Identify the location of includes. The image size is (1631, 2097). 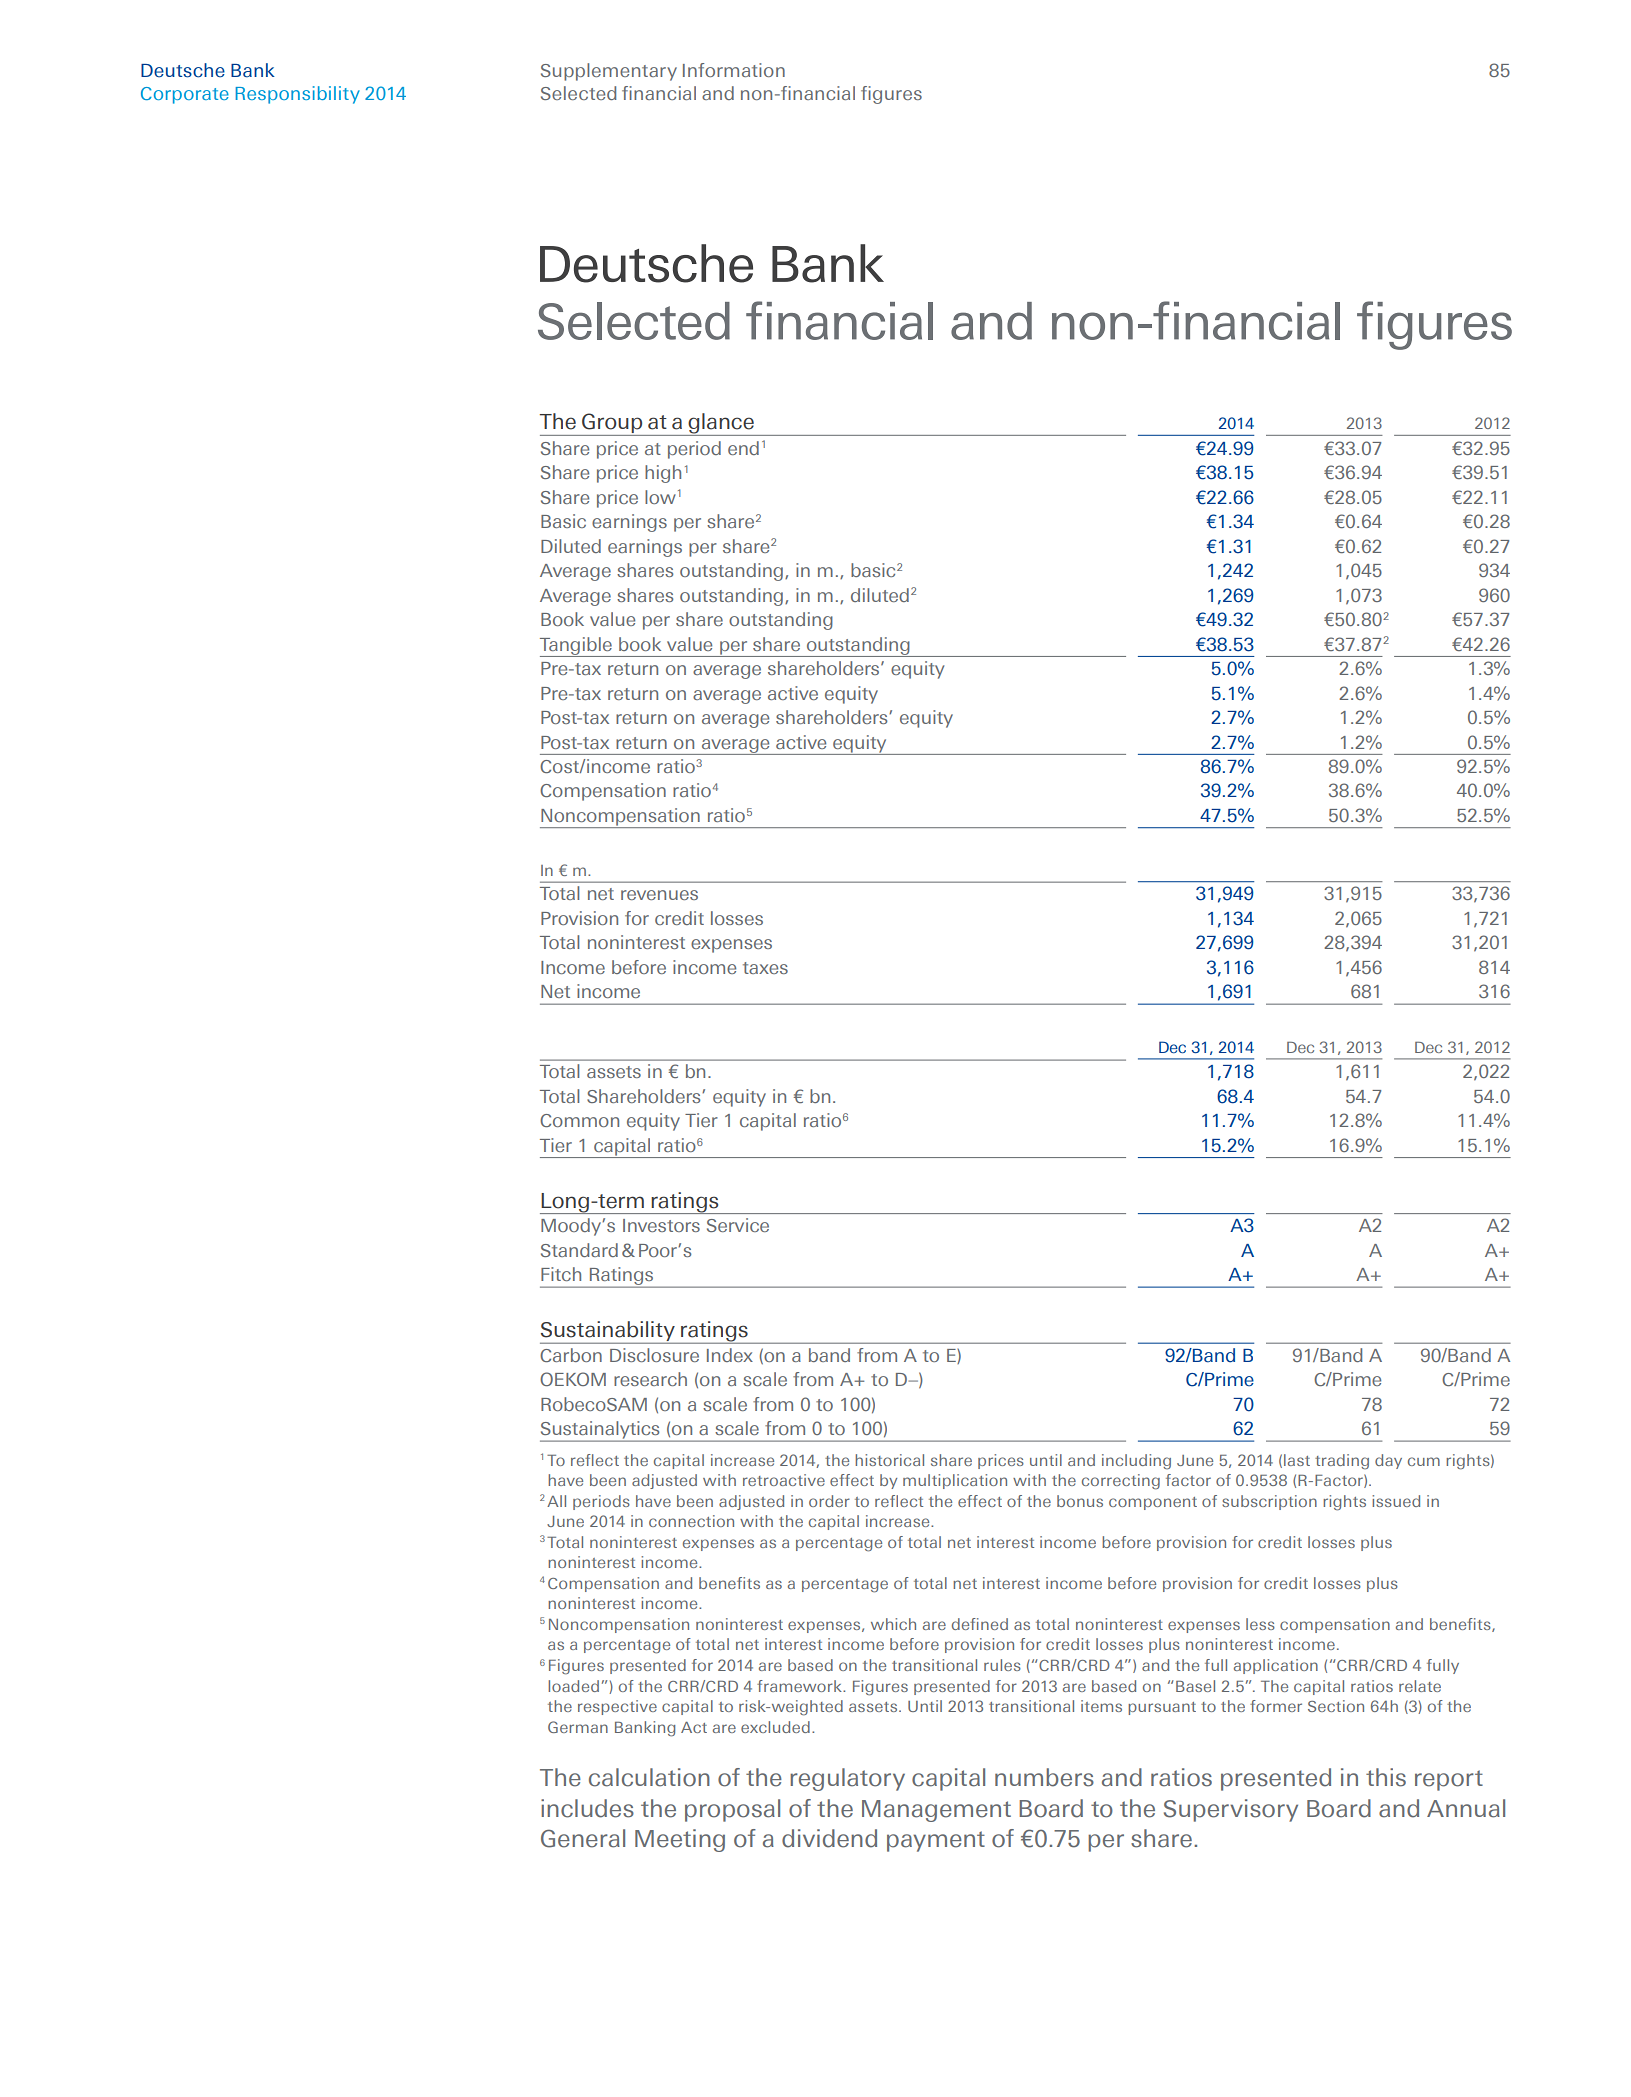
(587, 1808).
